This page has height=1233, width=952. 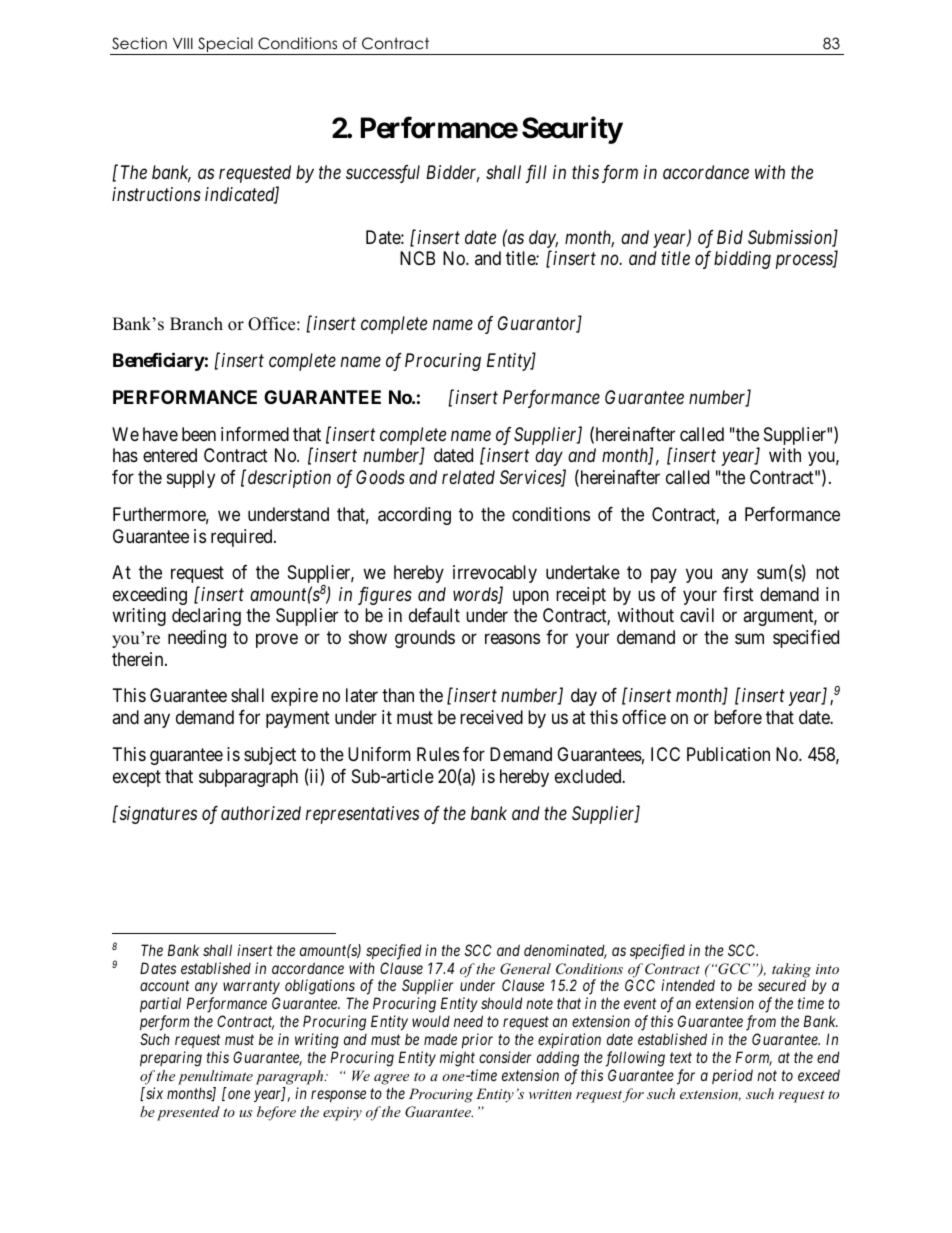 What do you see at coordinates (453, 173) in the page?
I see `Bidder` at bounding box center [453, 173].
